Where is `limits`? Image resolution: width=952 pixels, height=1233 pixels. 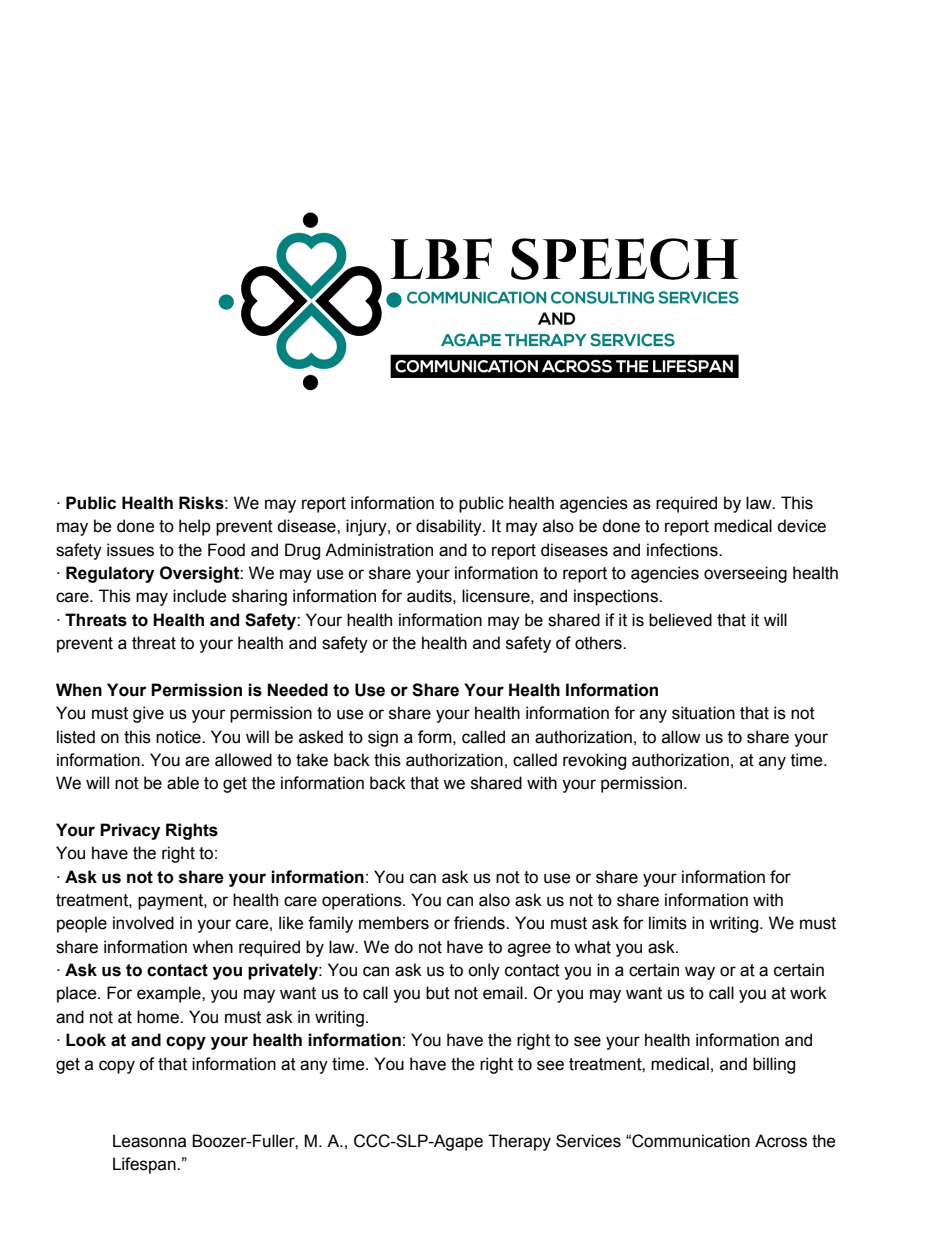 limits is located at coordinates (668, 923).
